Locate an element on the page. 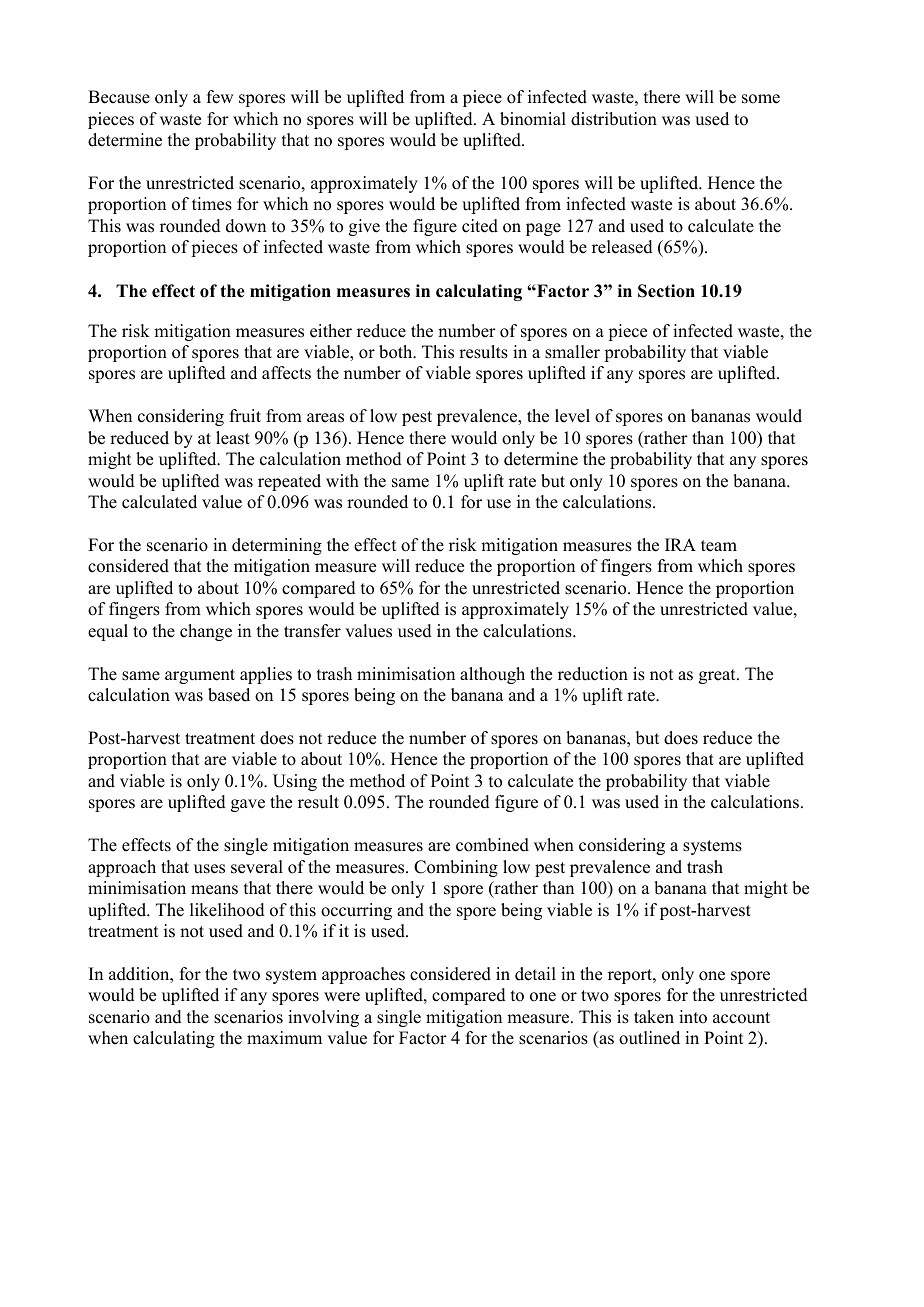  binomial is located at coordinates (533, 119).
